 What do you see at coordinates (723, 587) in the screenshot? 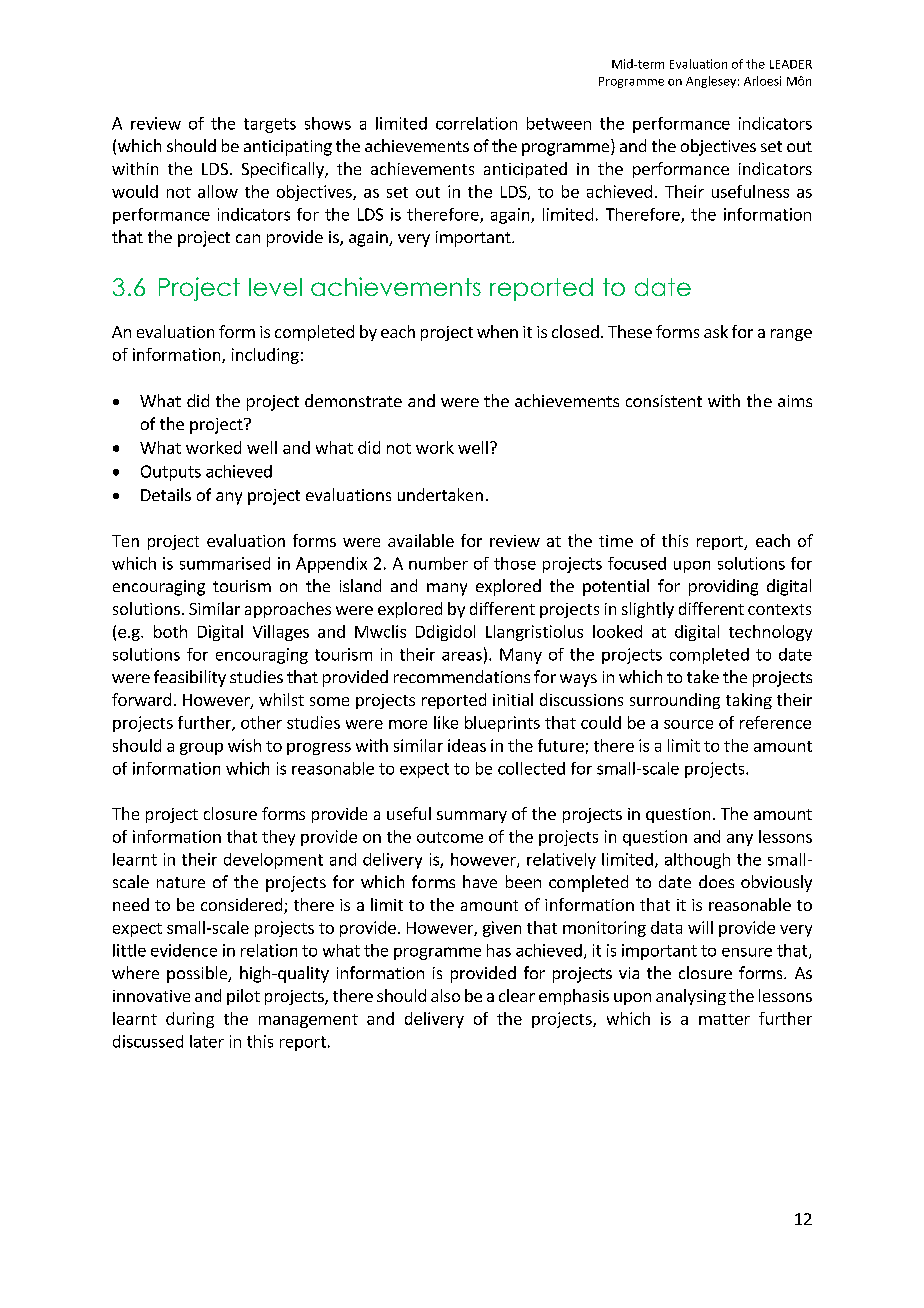
I see `providing` at bounding box center [723, 587].
